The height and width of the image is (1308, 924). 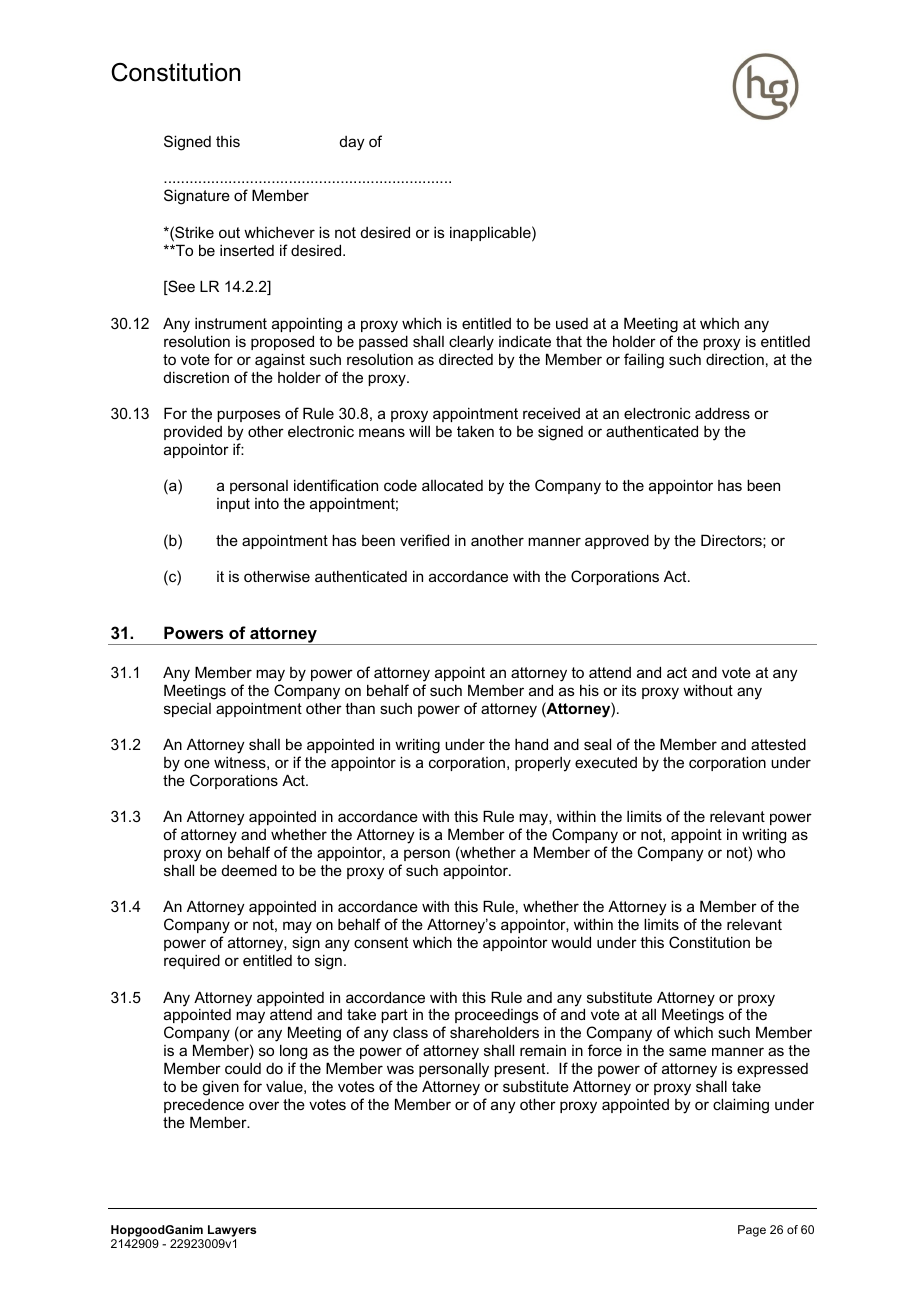 I want to click on special, so click(x=187, y=710).
